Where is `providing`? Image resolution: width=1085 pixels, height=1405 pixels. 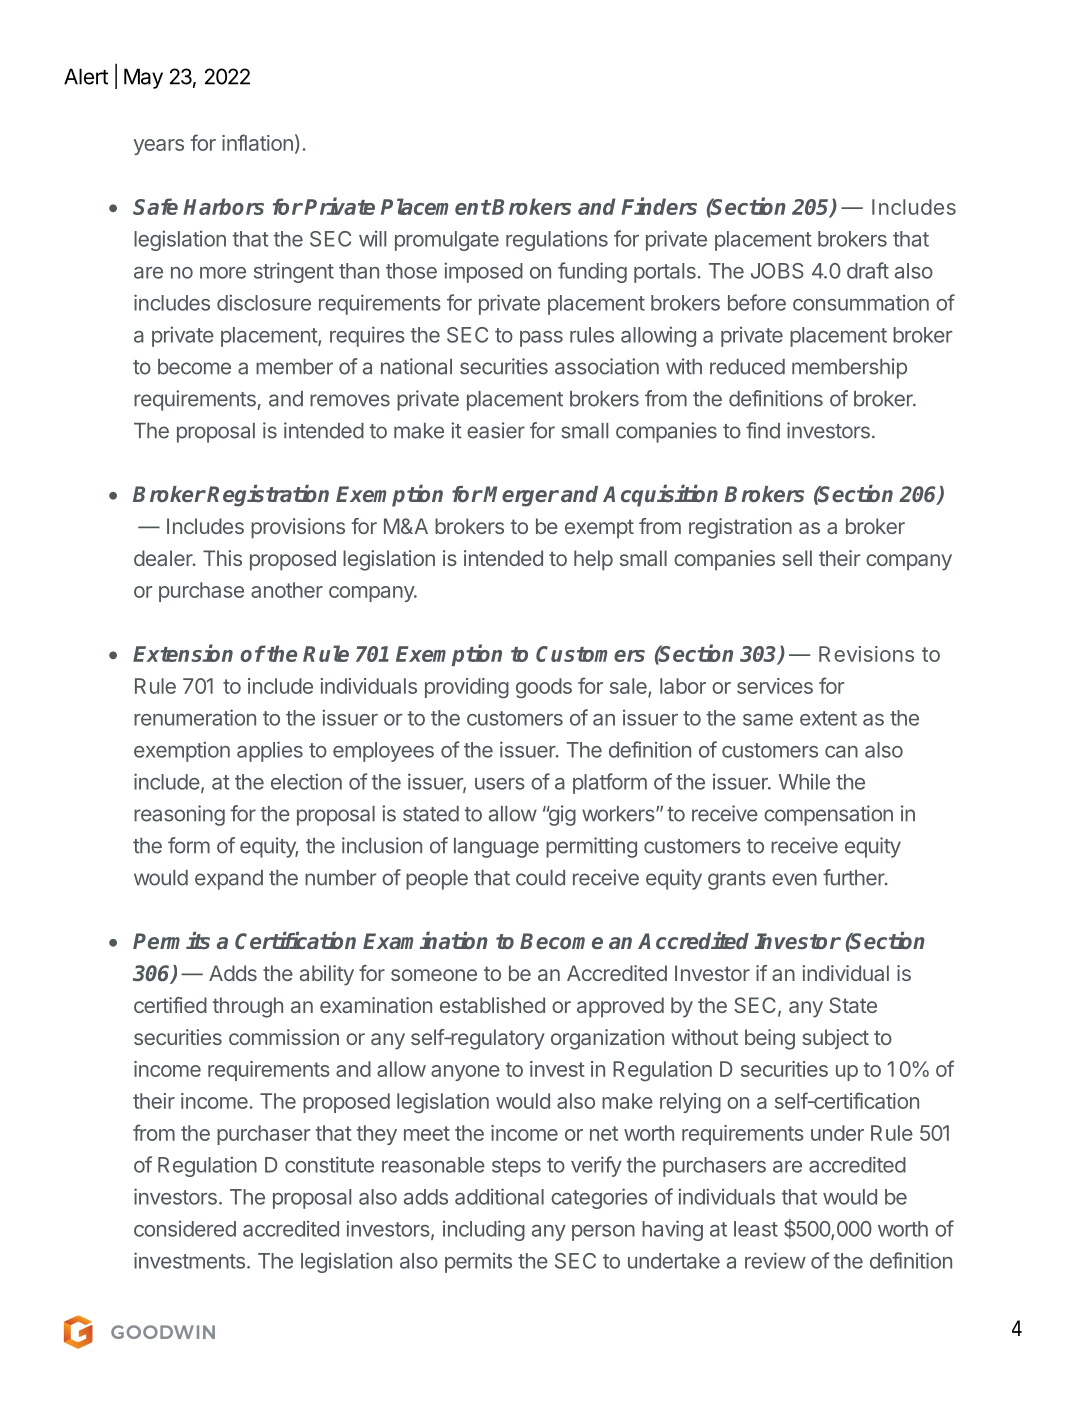
providing is located at coordinates (467, 688).
